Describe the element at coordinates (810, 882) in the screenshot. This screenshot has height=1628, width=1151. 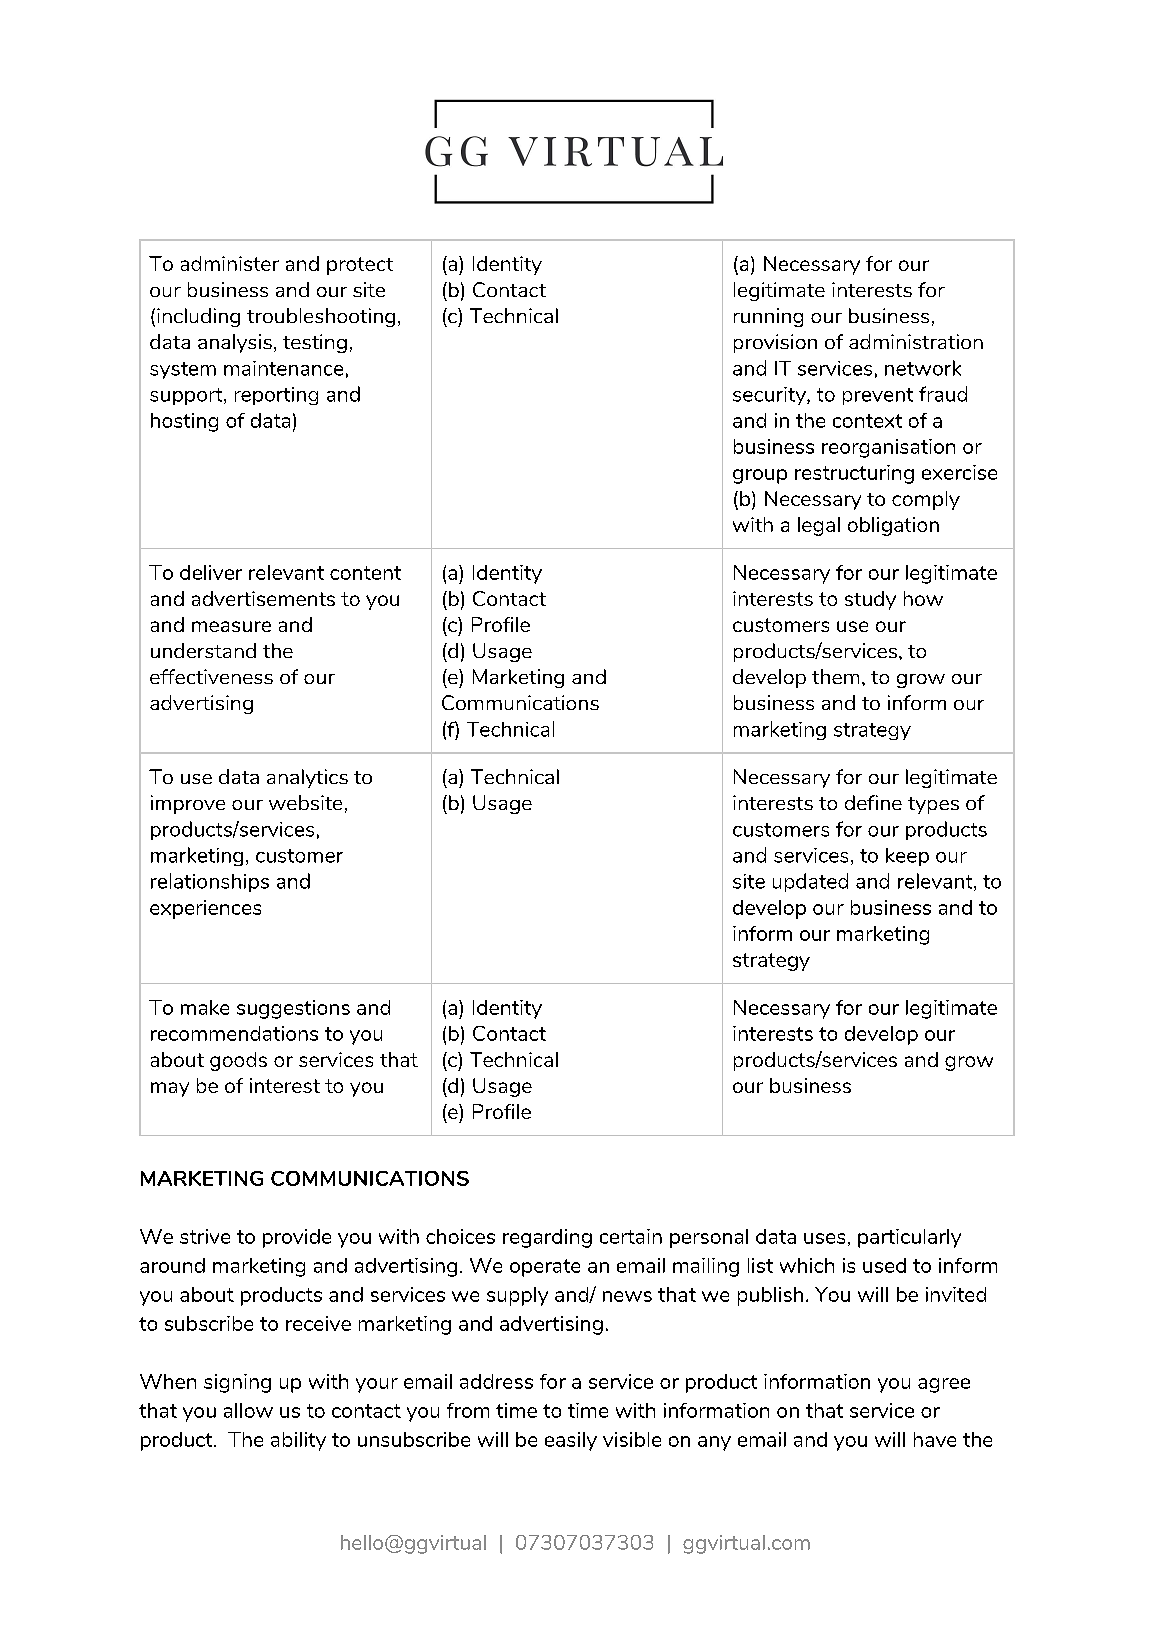
I see `updated` at that location.
